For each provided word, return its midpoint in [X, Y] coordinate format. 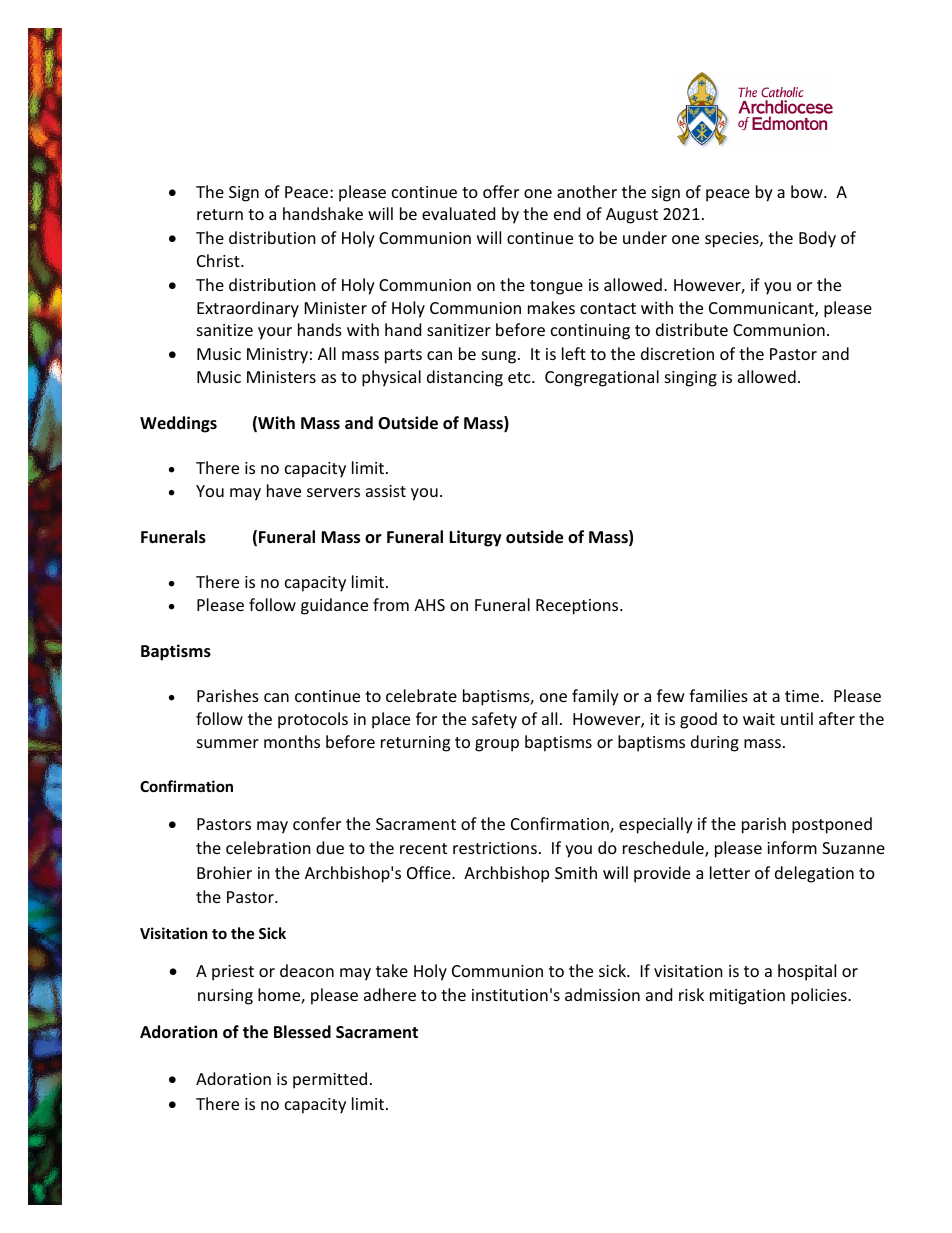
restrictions [495, 848]
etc [520, 377]
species [733, 240]
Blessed [302, 1032]
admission [602, 994]
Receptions [578, 607]
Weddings [178, 424]
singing [691, 379]
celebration [268, 847]
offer [501, 191]
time [802, 696]
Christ [219, 260]
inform [792, 847]
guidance [334, 606]
